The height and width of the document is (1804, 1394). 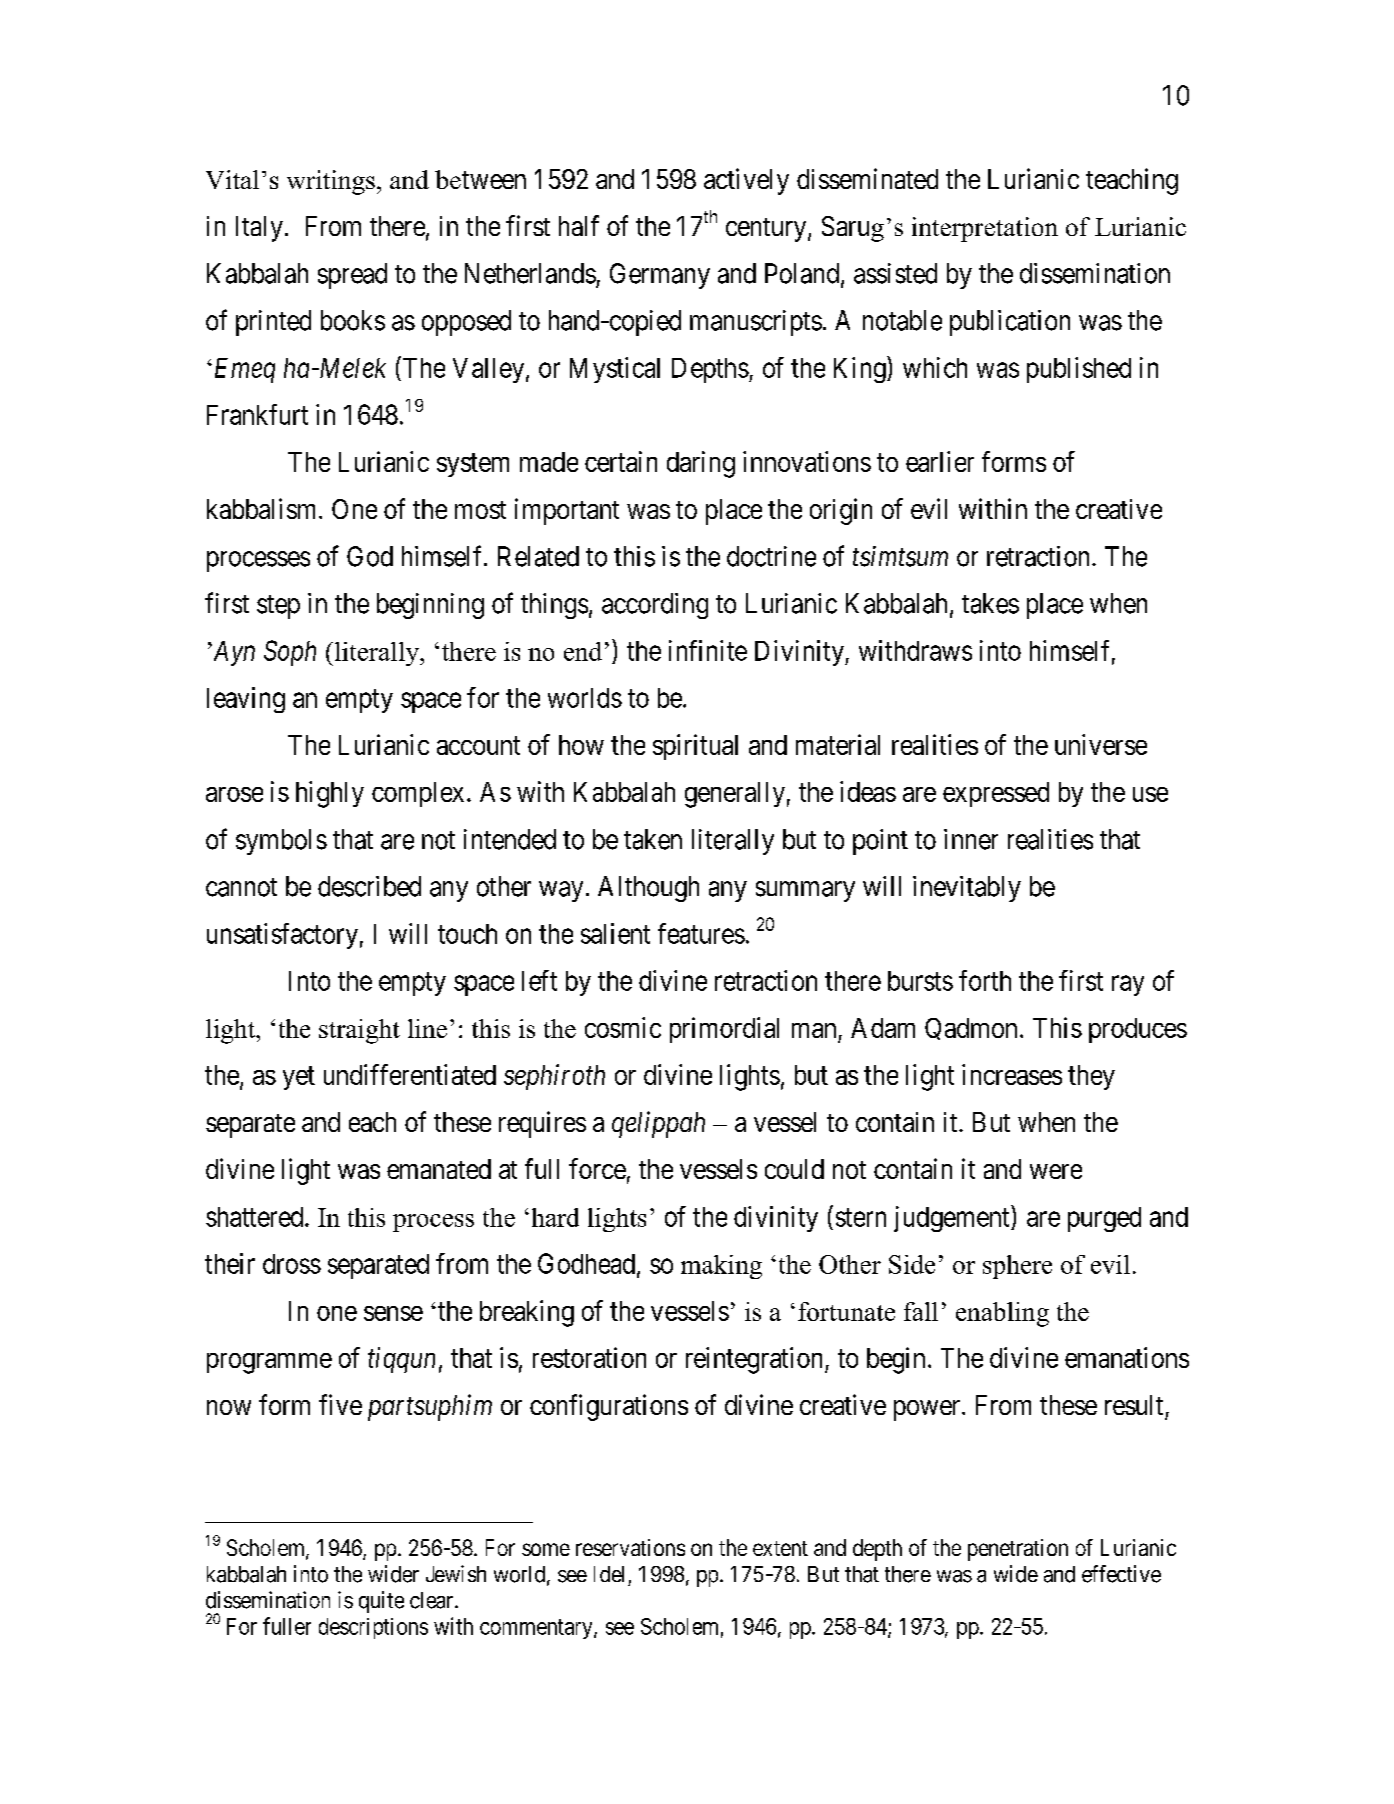 What do you see at coordinates (1101, 744) in the document?
I see `universe` at bounding box center [1101, 744].
